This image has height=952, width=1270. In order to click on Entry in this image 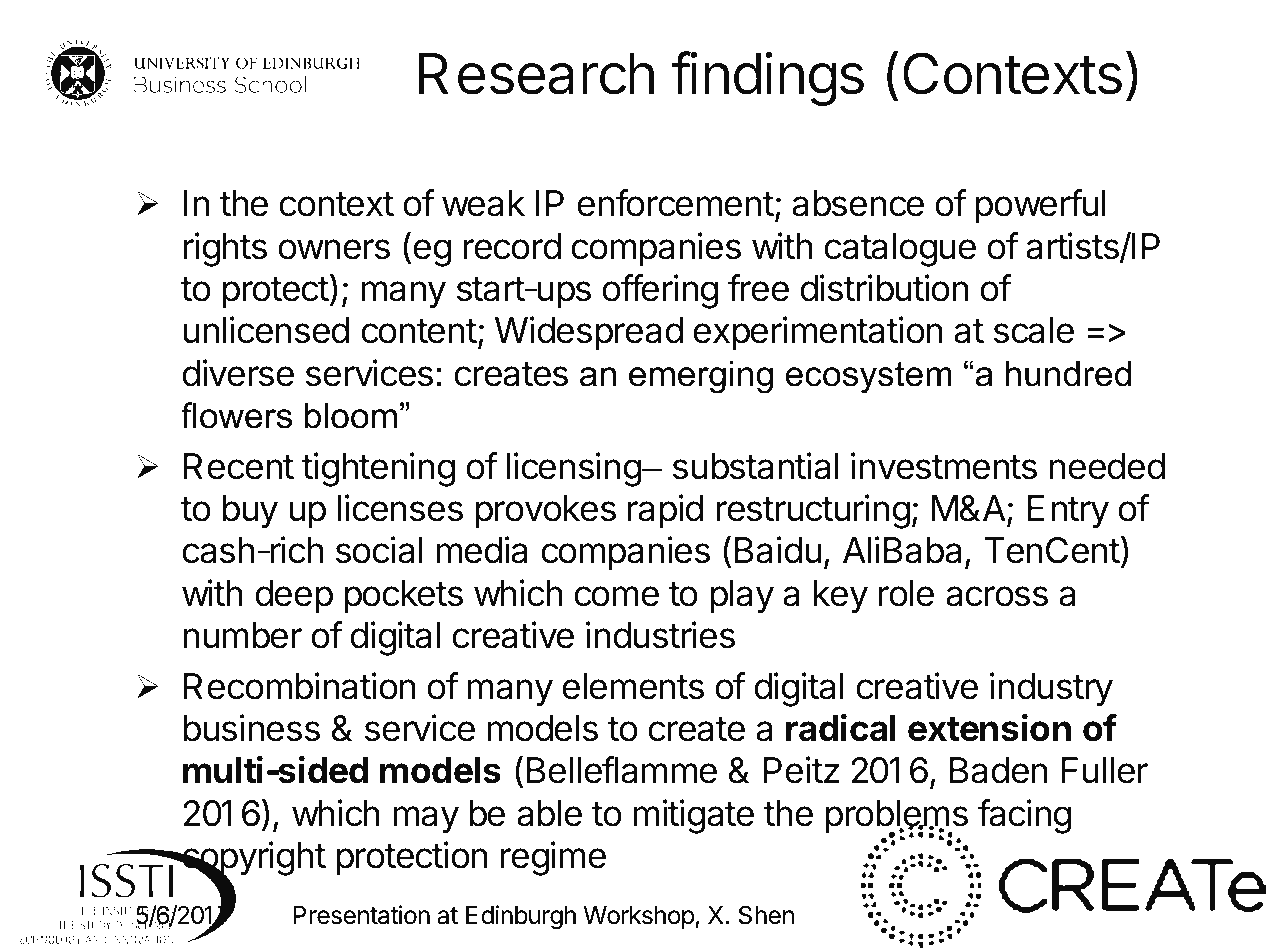, I will do `click(1068, 512)`.
